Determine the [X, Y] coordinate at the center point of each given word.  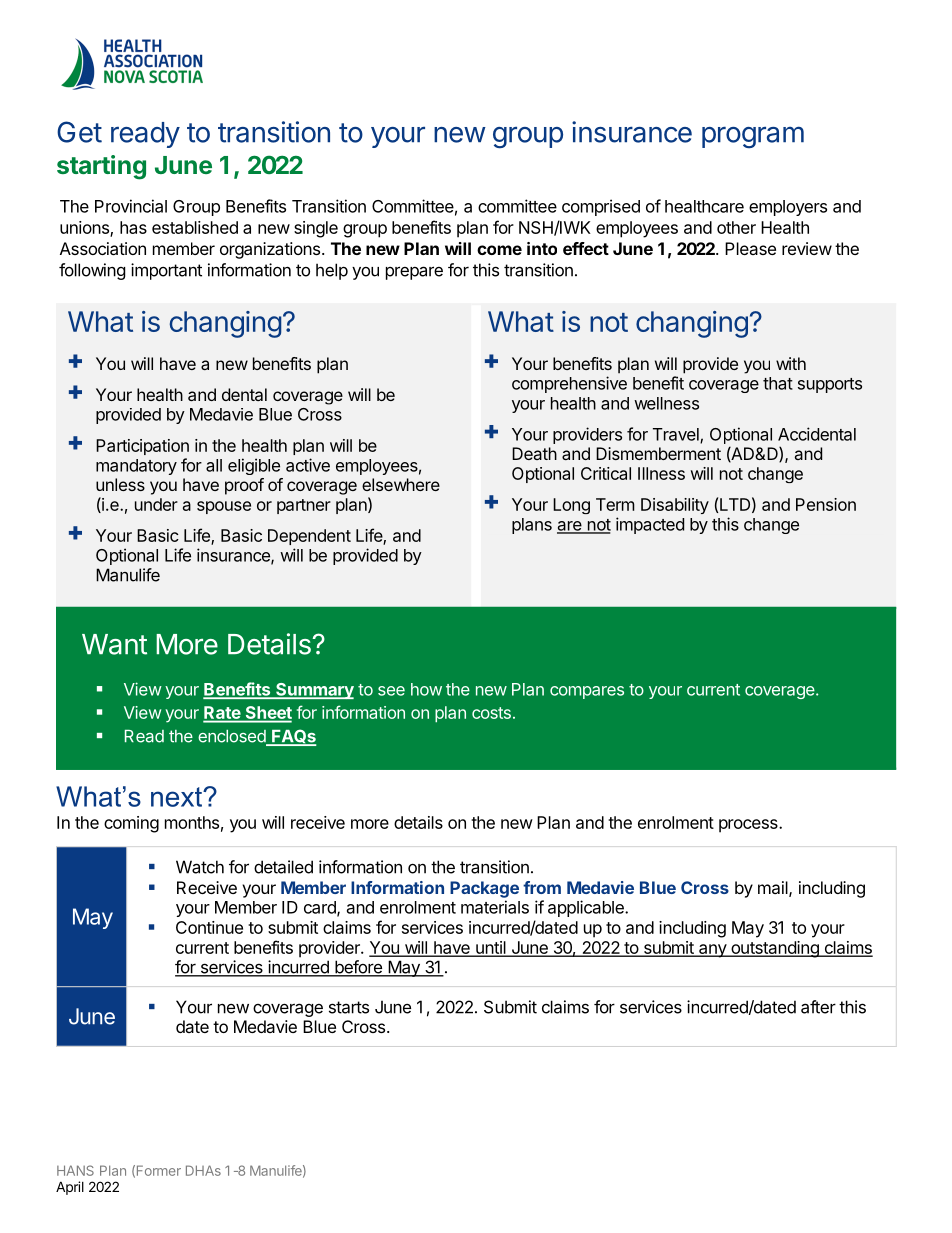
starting [101, 167]
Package [484, 889]
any [712, 951]
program [753, 137]
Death [534, 453]
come [499, 250]
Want [114, 644]
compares [587, 692]
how [426, 689]
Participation [142, 447]
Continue [209, 927]
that [778, 383]
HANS [75, 1170]
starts [349, 1007]
